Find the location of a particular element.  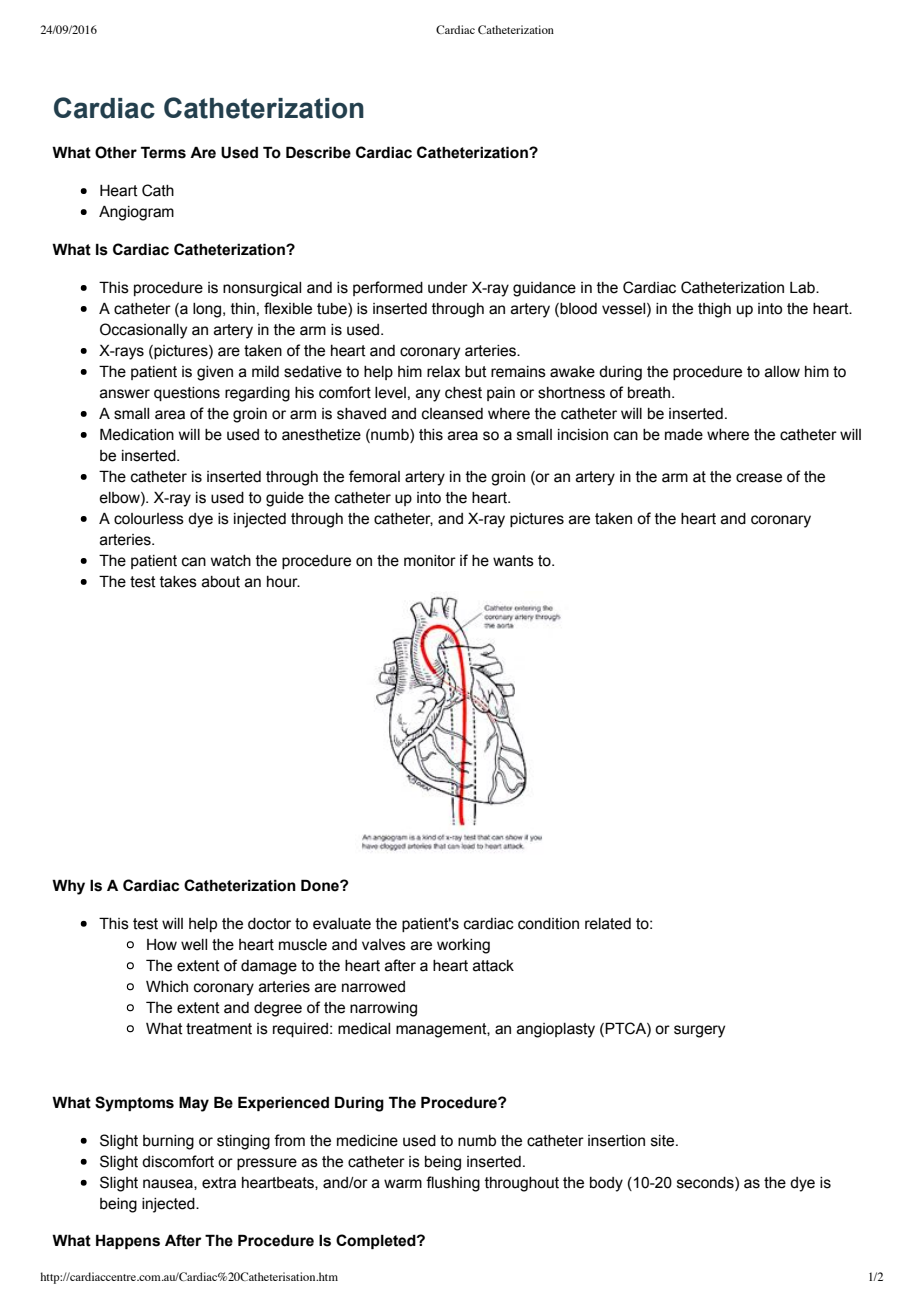

made is located at coordinates (684, 435).
